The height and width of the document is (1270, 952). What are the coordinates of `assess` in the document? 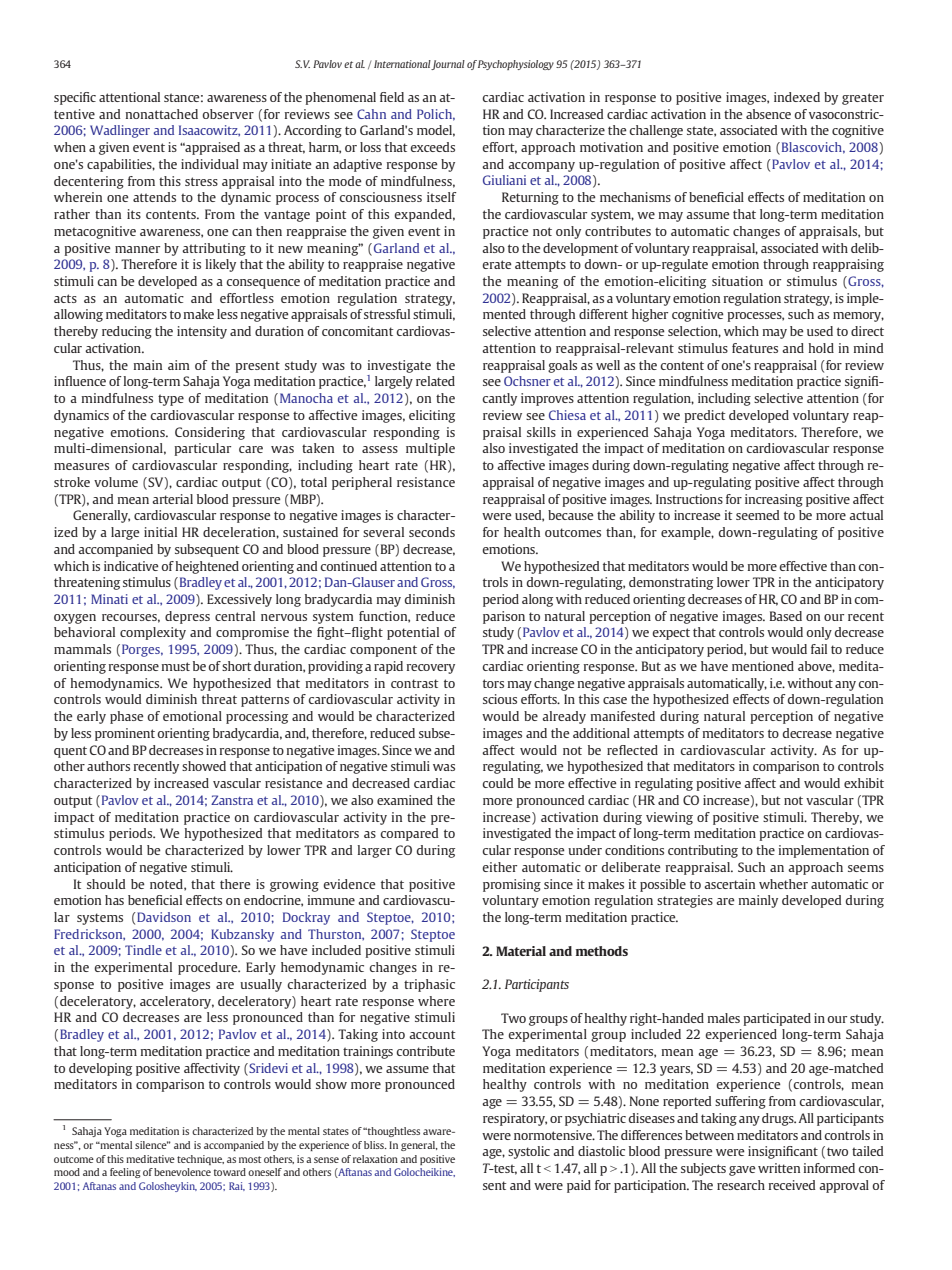 It's located at (380, 449).
